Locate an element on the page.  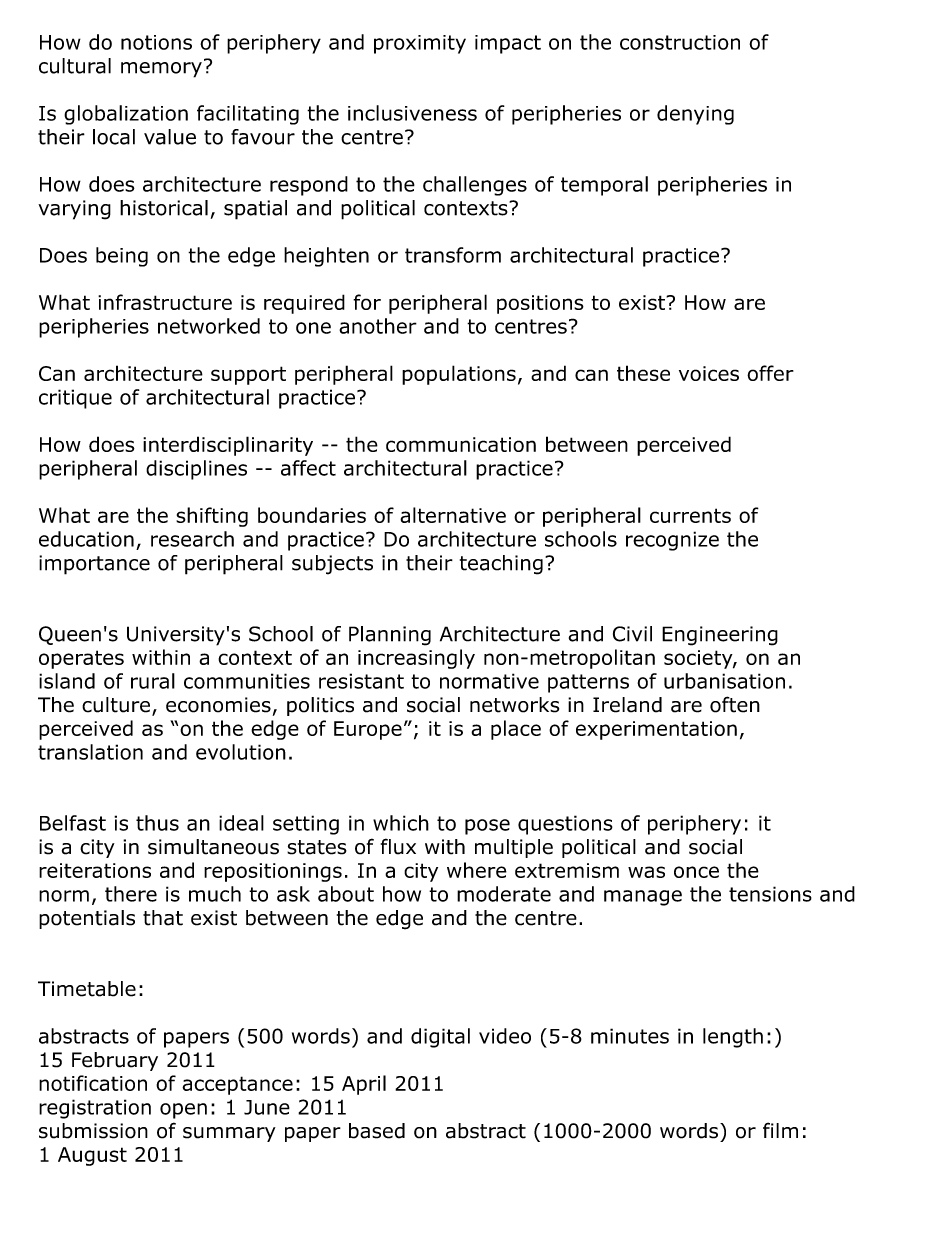
Planning is located at coordinates (390, 636).
